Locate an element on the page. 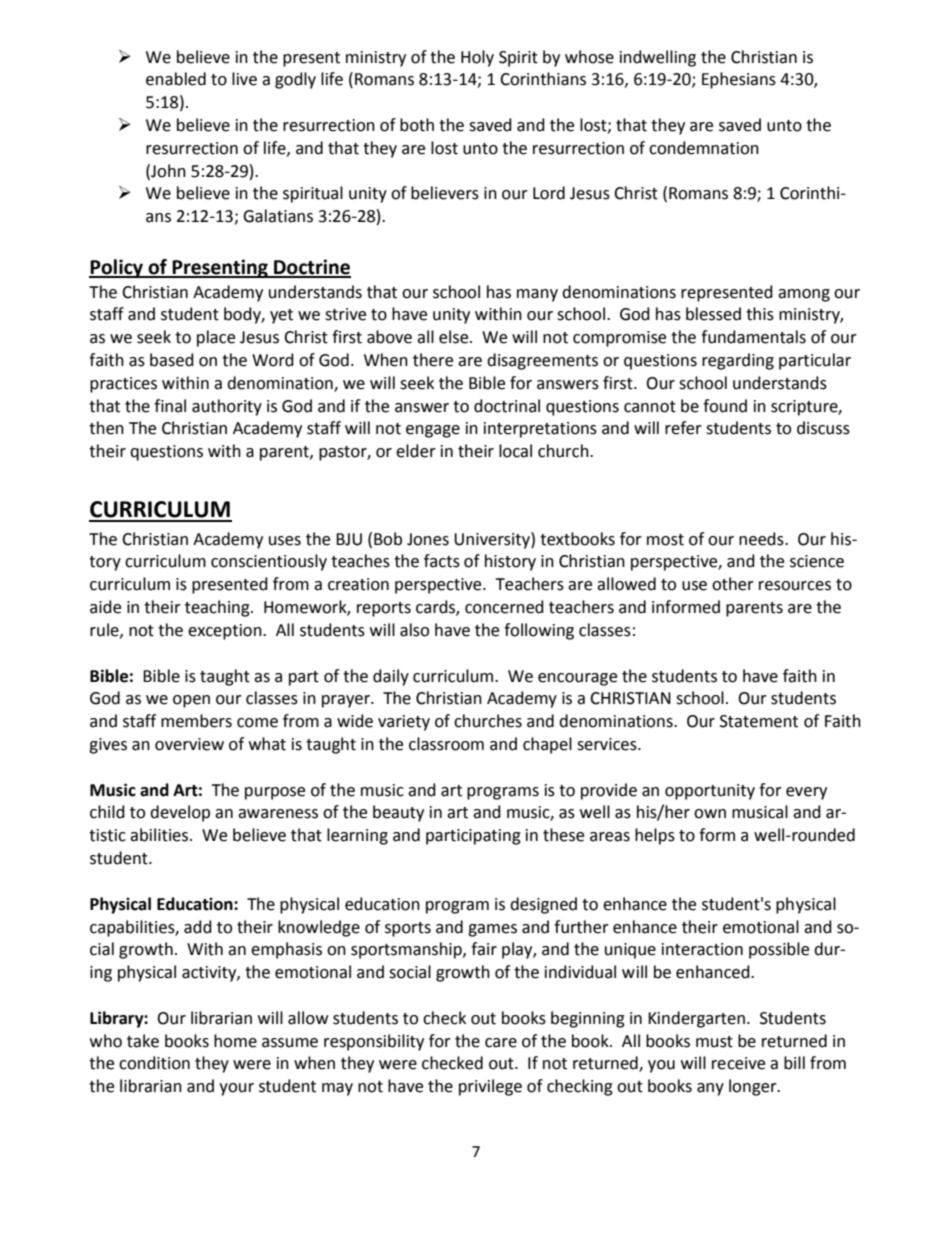  Ephesians is located at coordinates (739, 80).
